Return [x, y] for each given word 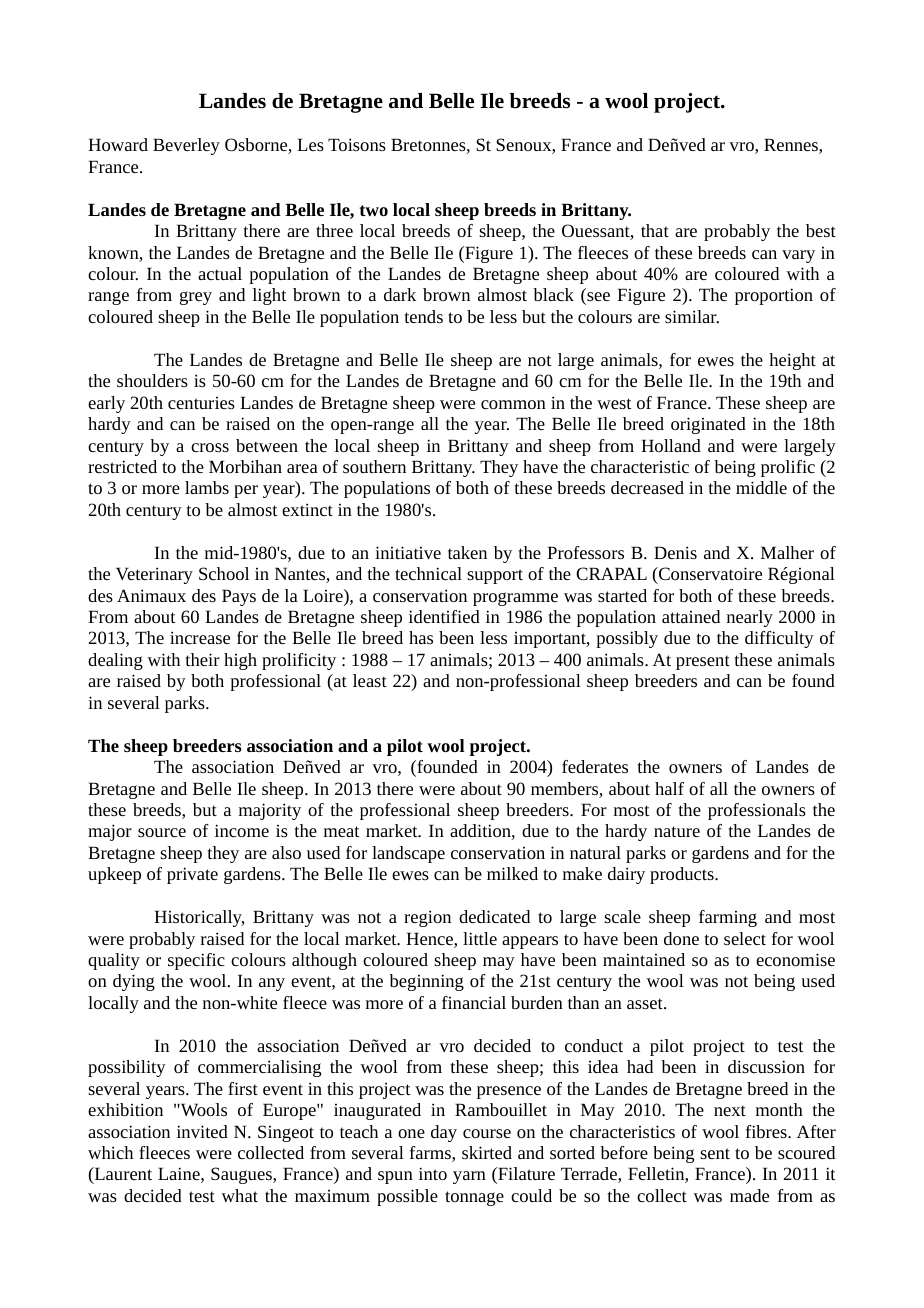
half [669, 788]
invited [202, 1131]
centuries [201, 403]
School [224, 573]
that [655, 230]
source [162, 832]
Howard [118, 144]
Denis [675, 552]
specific [196, 961]
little [480, 938]
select [745, 938]
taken [467, 552]
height [792, 361]
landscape [408, 854]
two [374, 210]
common [513, 404]
